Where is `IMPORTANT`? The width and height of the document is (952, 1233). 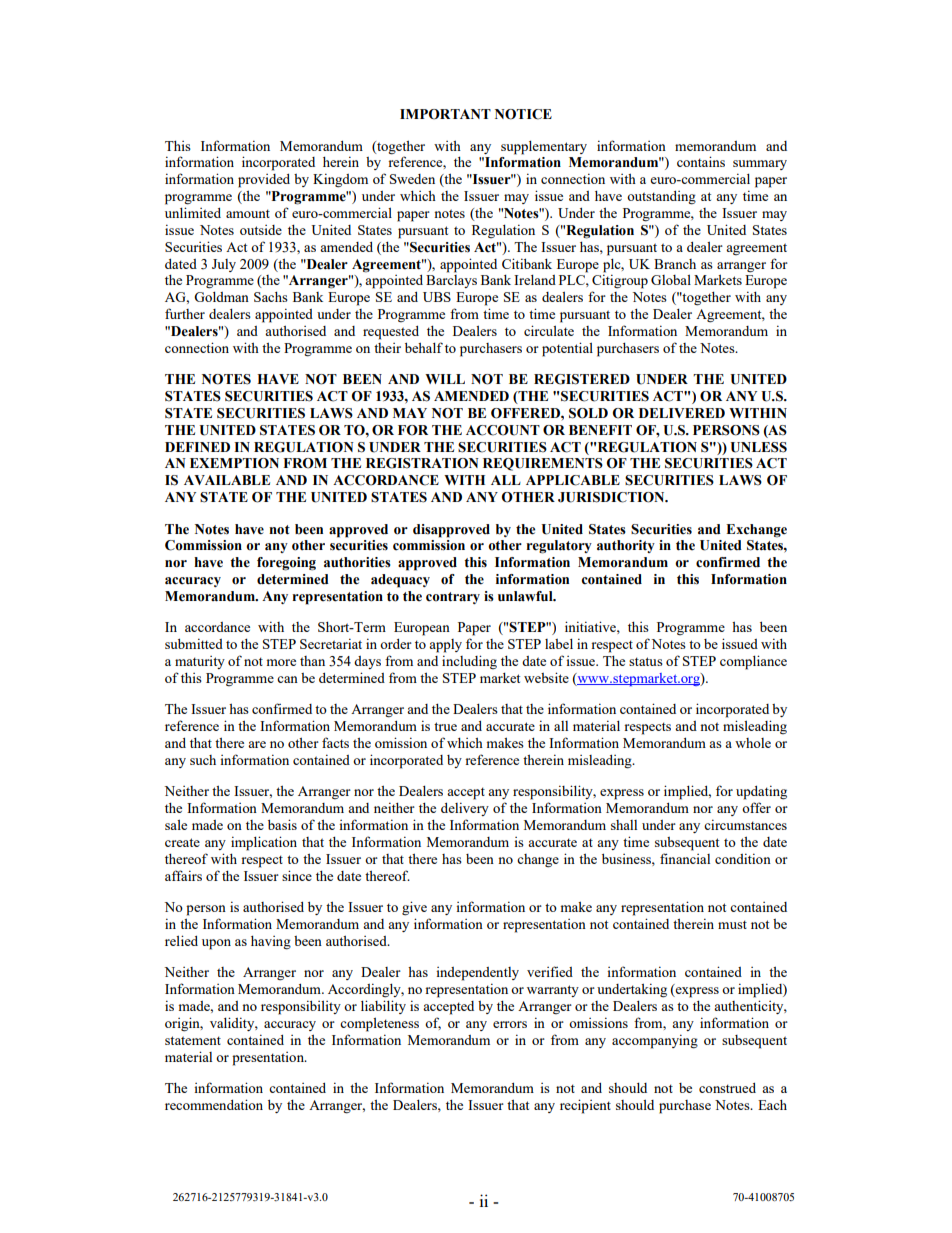
IMPORTANT is located at coordinates (445, 114).
